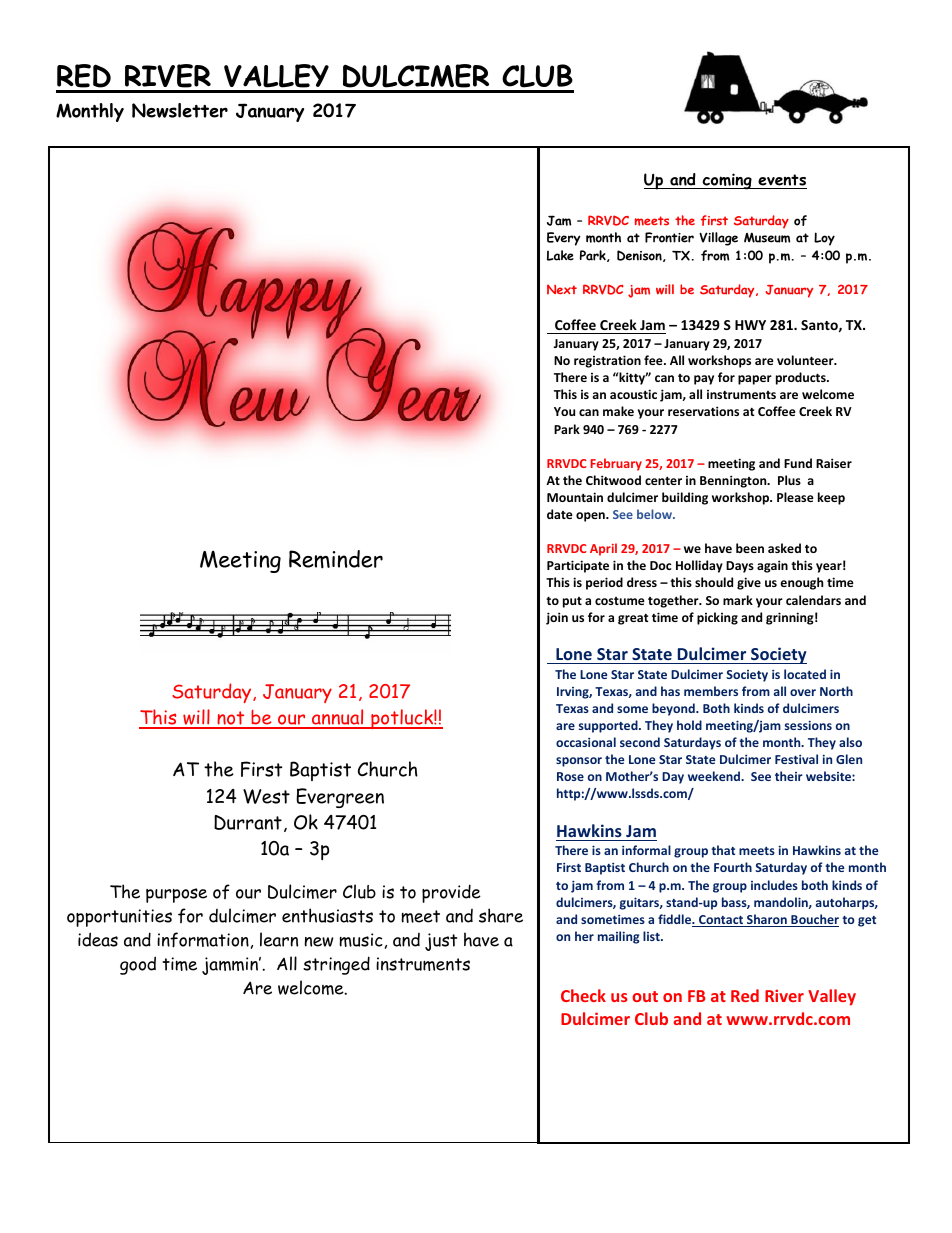 Image resolution: width=952 pixels, height=1233 pixels. Describe the element at coordinates (618, 411) in the image. I see `make` at that location.
